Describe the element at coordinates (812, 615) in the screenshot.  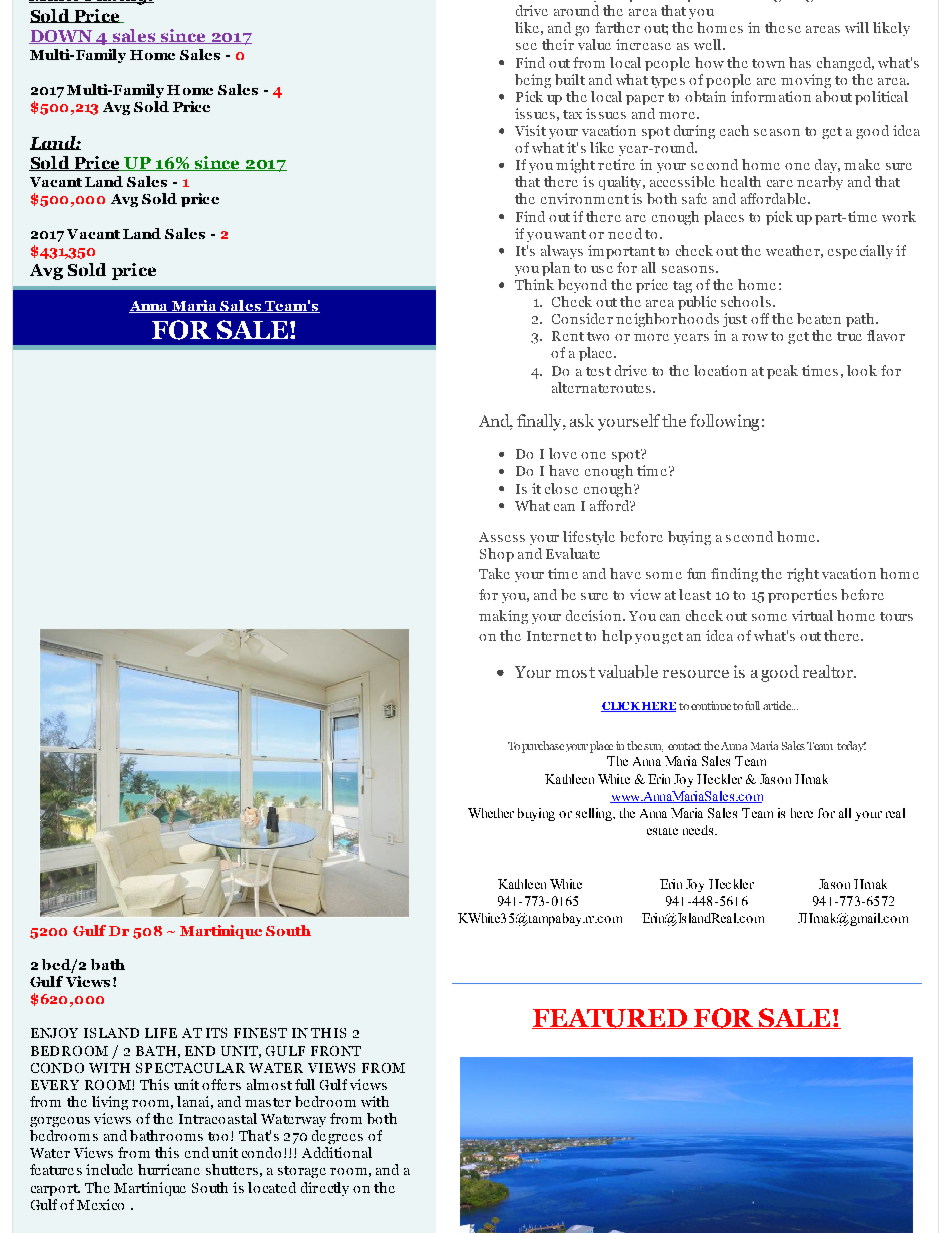
I see `virtual` at that location.
